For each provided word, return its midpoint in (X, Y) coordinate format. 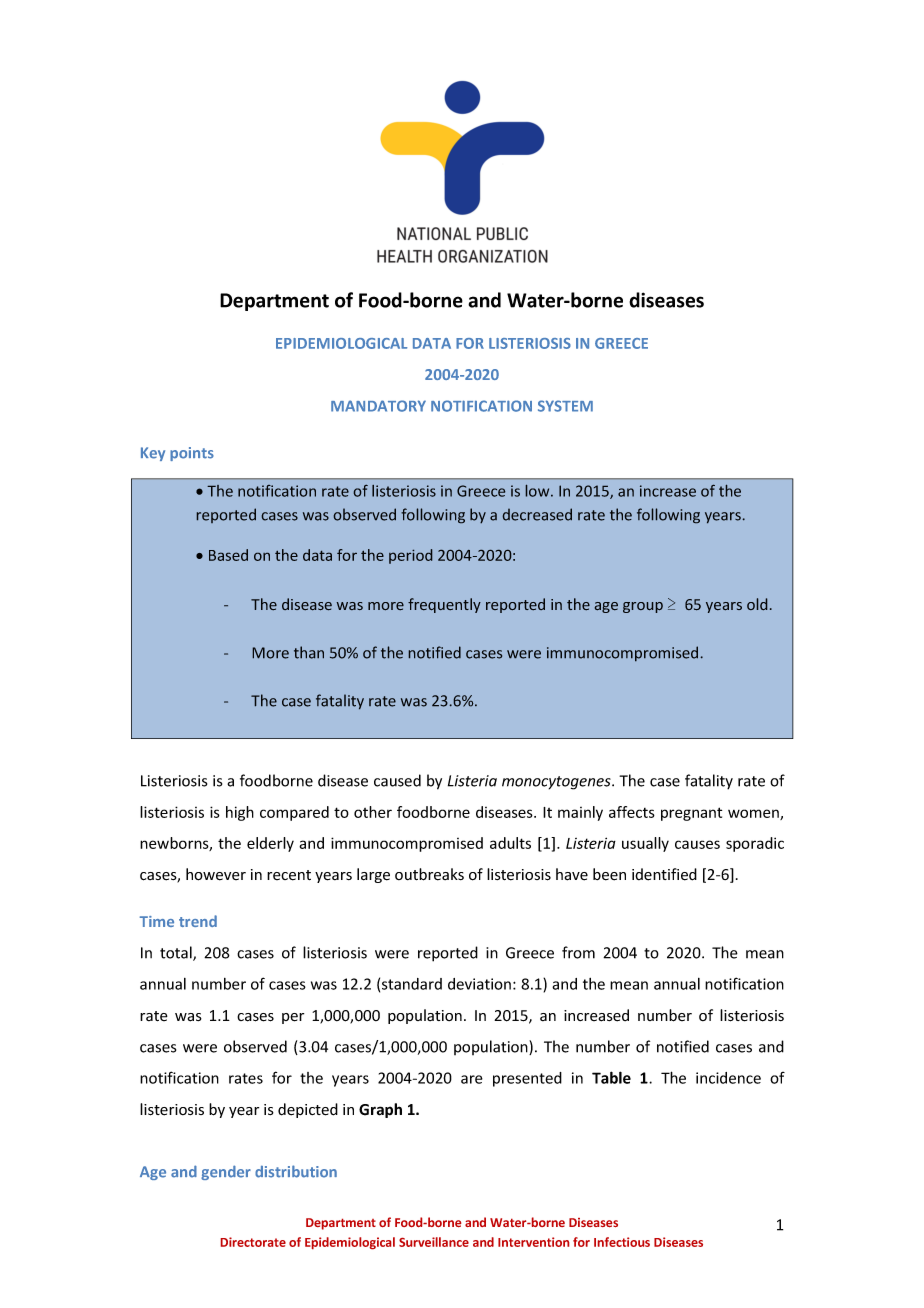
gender (226, 1172)
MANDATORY (378, 406)
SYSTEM (565, 406)
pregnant (691, 814)
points (192, 454)
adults (510, 843)
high (240, 813)
